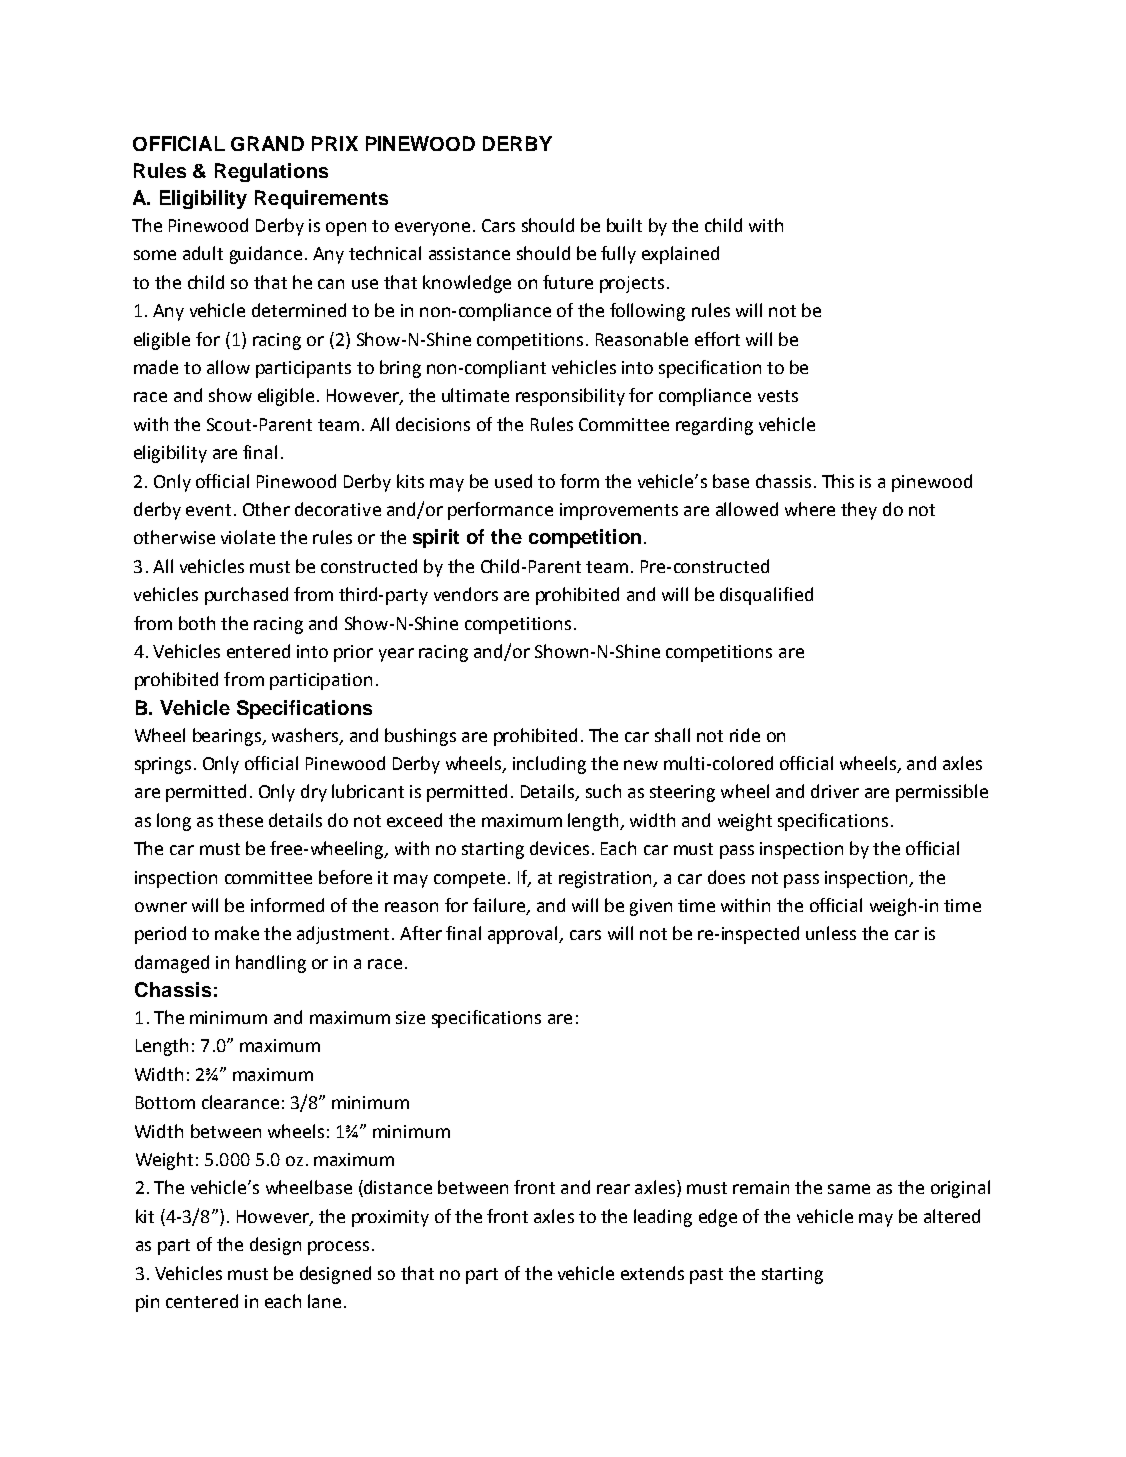  What do you see at coordinates (624, 225) in the document?
I see `built` at bounding box center [624, 225].
